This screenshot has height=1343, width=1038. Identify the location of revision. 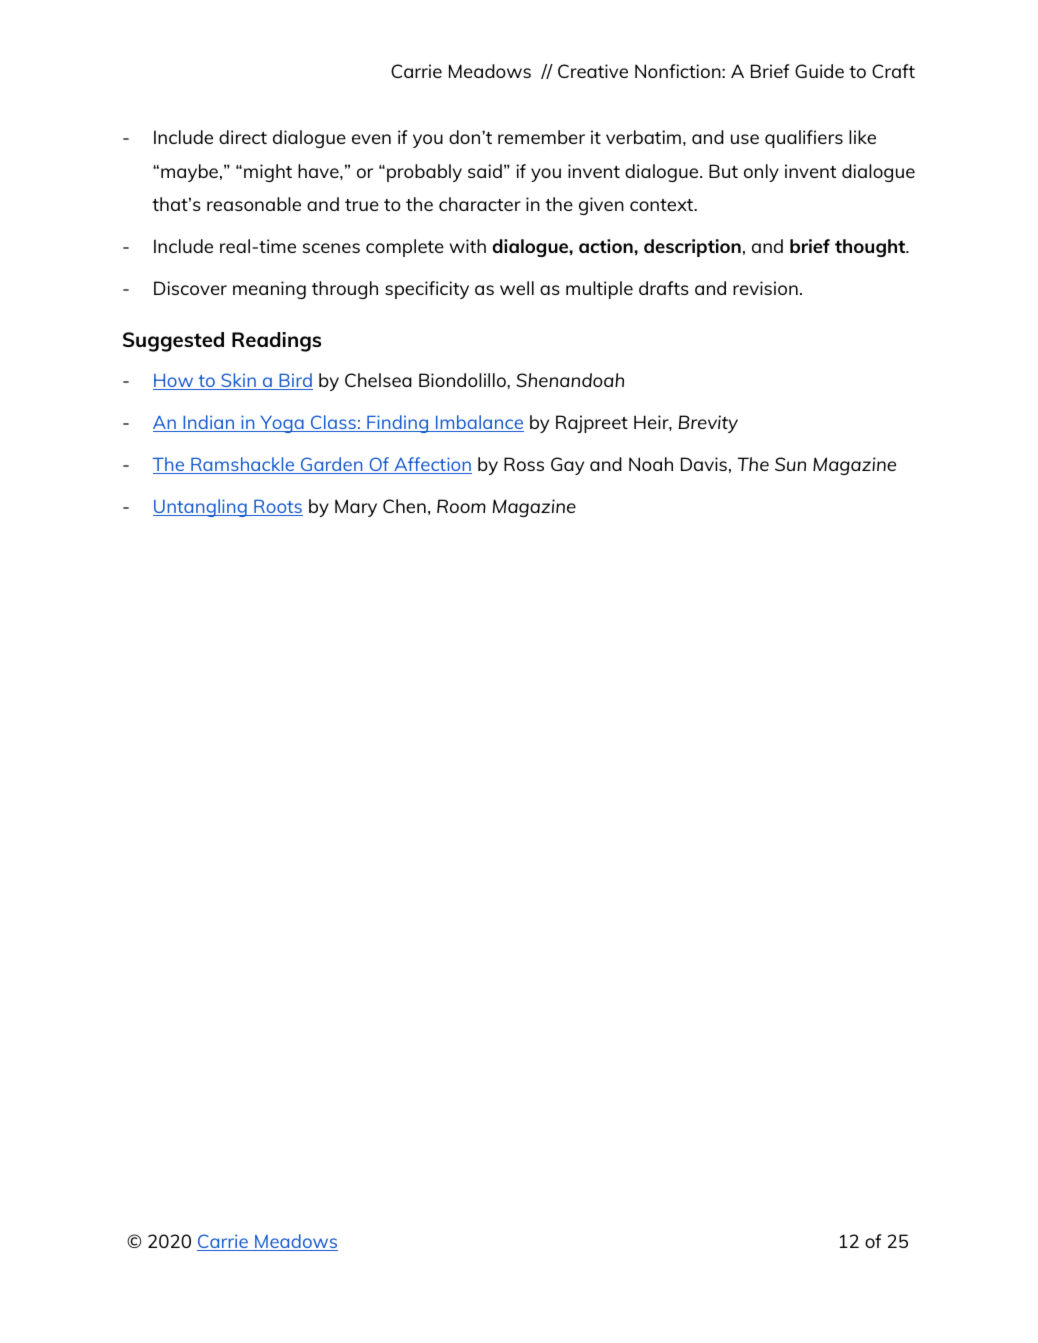
(765, 288).
